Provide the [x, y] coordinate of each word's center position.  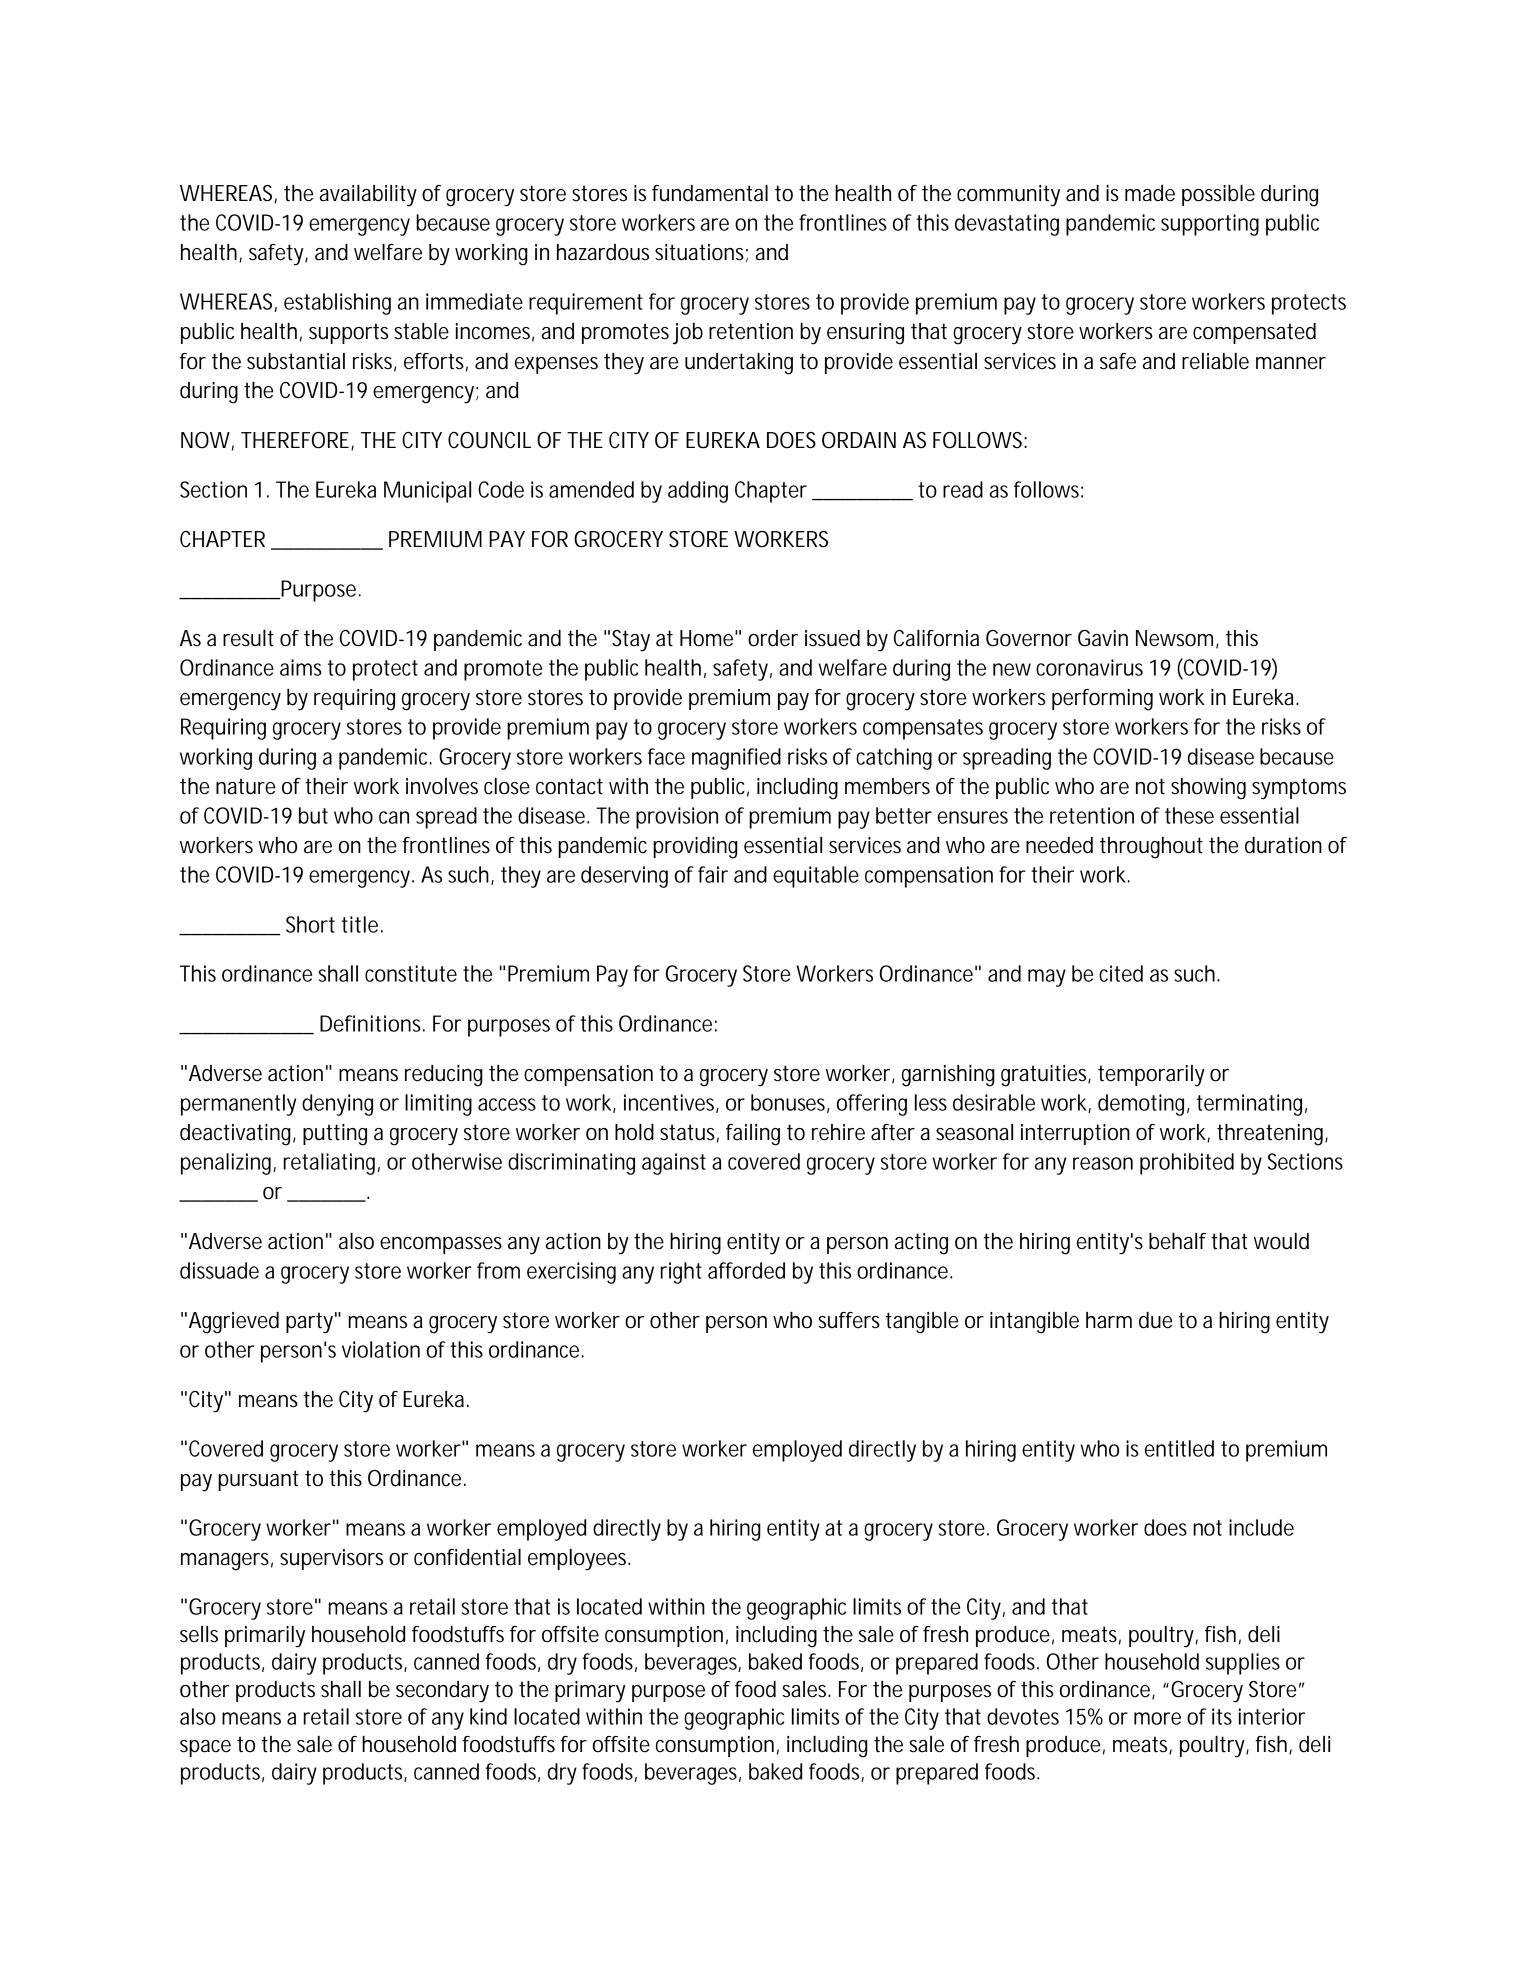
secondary [442, 1692]
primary [590, 1692]
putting [335, 1135]
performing [1102, 700]
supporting [1210, 225]
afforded [746, 1270]
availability [368, 196]
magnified [736, 759]
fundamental [710, 193]
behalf [1177, 1241]
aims [301, 667]
